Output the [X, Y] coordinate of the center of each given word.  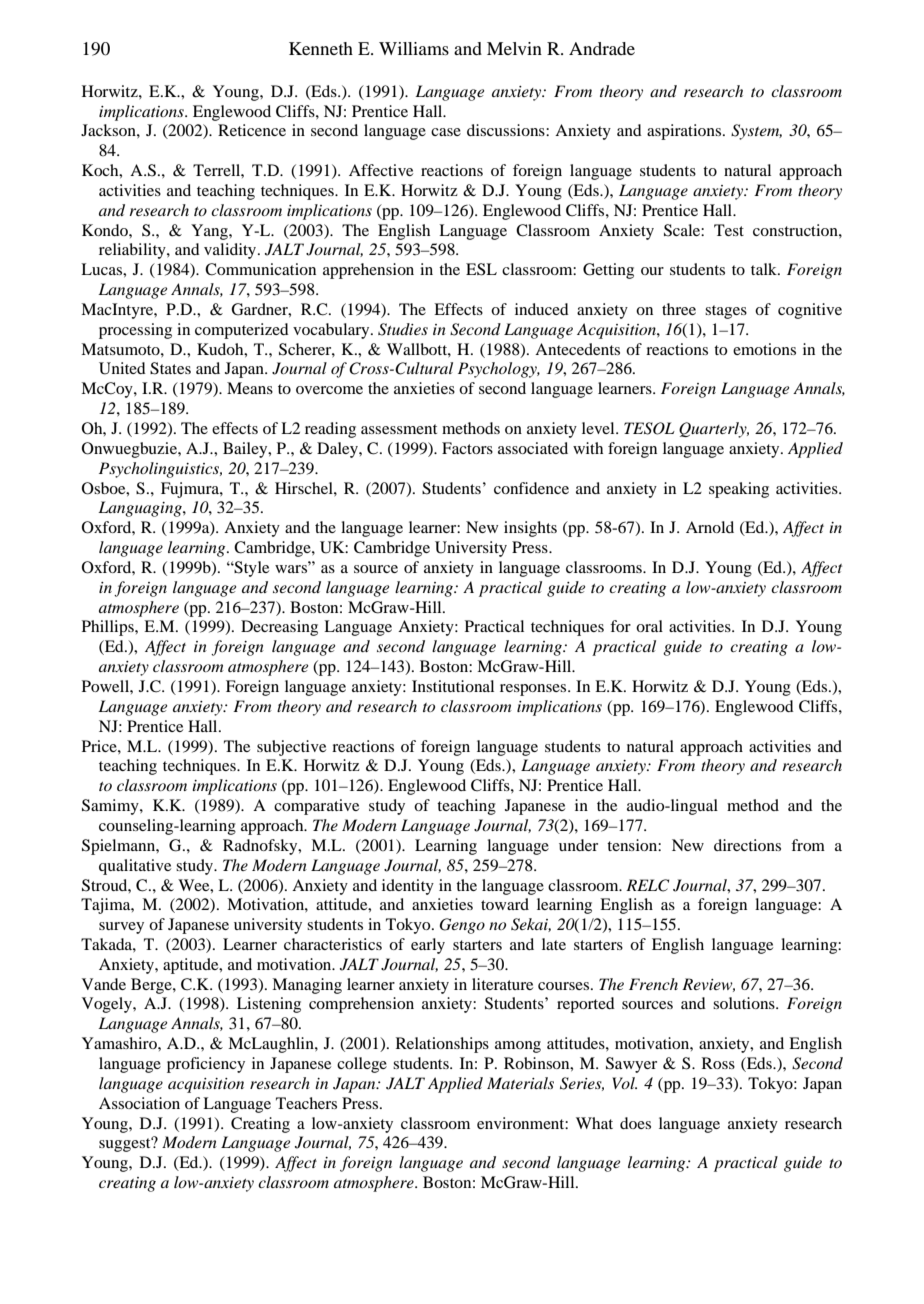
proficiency [206, 1065]
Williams [414, 48]
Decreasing [279, 628]
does [635, 1123]
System [756, 132]
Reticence [252, 130]
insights [530, 529]
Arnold [710, 527]
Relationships [442, 1045]
